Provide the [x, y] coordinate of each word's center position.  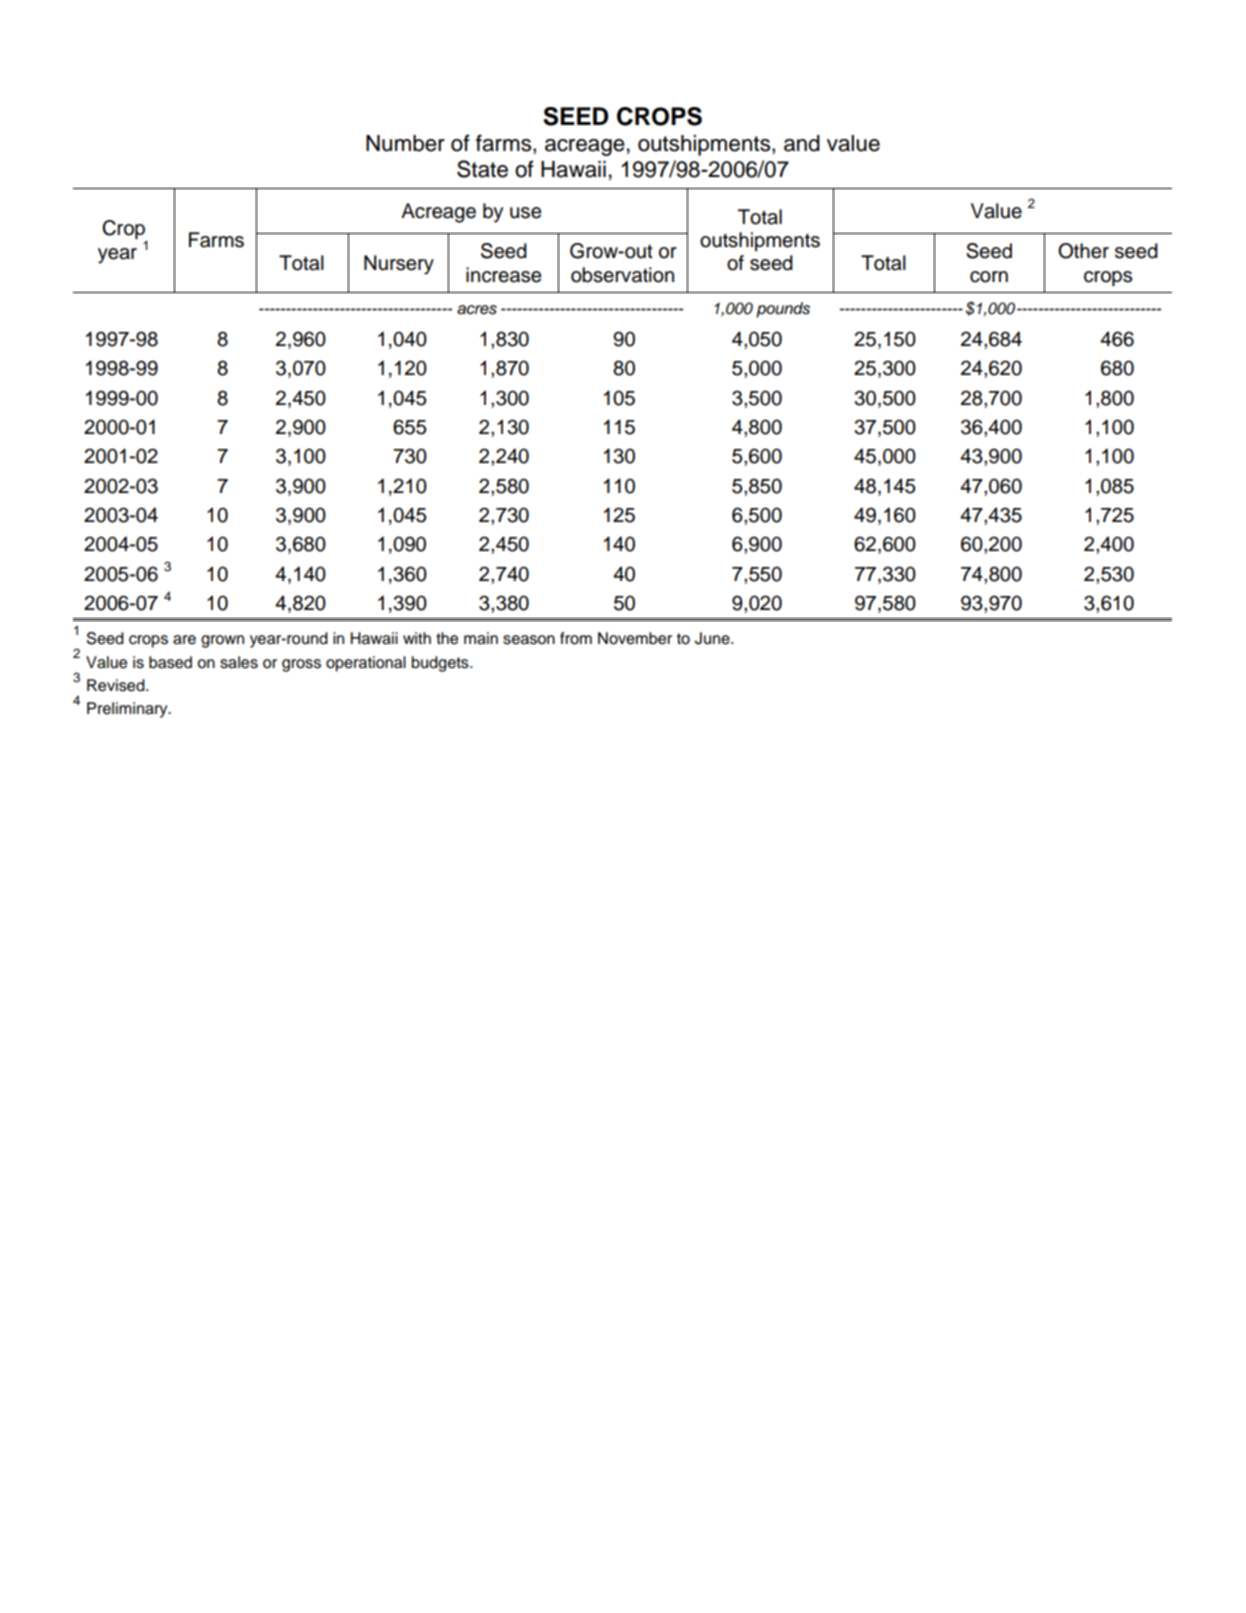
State [482, 169]
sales [239, 662]
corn [989, 277]
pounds [783, 310]
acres [477, 310]
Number [405, 143]
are [184, 640]
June [713, 638]
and [802, 143]
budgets [441, 664]
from [576, 638]
